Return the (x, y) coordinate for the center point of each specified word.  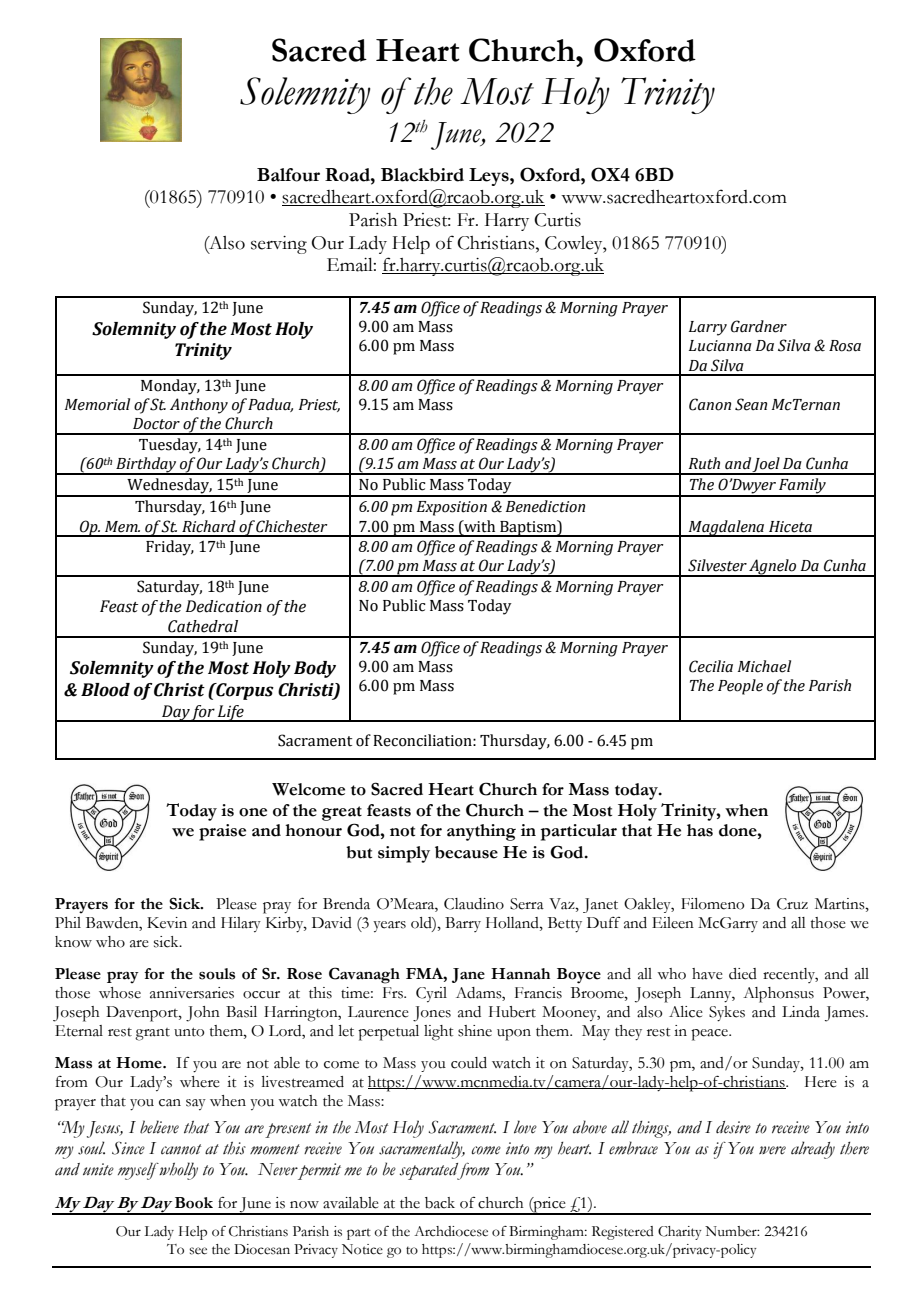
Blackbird (422, 175)
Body (315, 669)
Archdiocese (451, 1231)
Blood (105, 690)
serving (279, 245)
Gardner (759, 326)
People (740, 687)
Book (194, 1203)
